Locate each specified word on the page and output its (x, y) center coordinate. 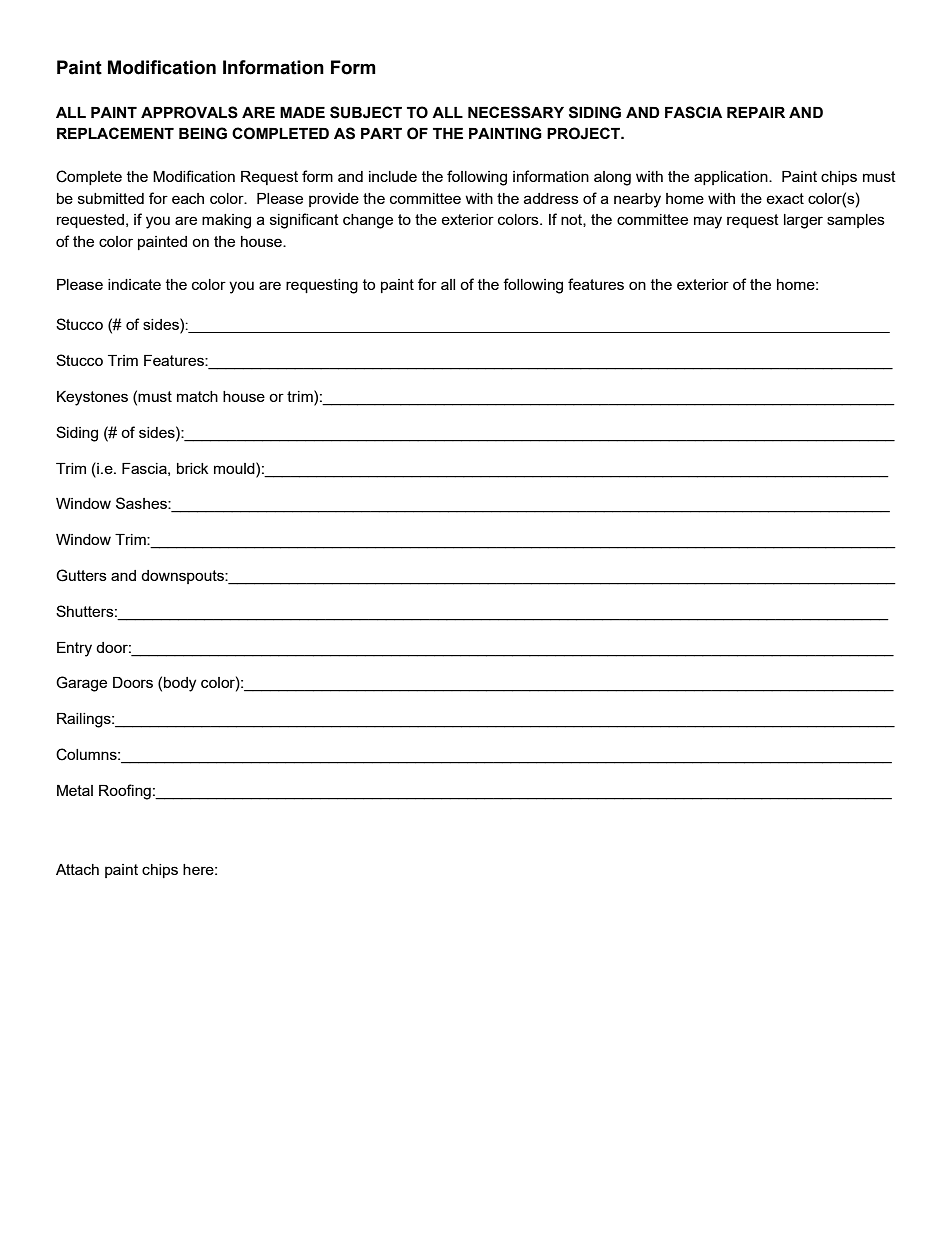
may (708, 222)
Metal (75, 790)
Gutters (81, 575)
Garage (81, 684)
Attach (77, 869)
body (180, 684)
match (197, 396)
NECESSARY (516, 112)
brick (193, 468)
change (368, 221)
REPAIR (756, 112)
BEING (203, 133)
